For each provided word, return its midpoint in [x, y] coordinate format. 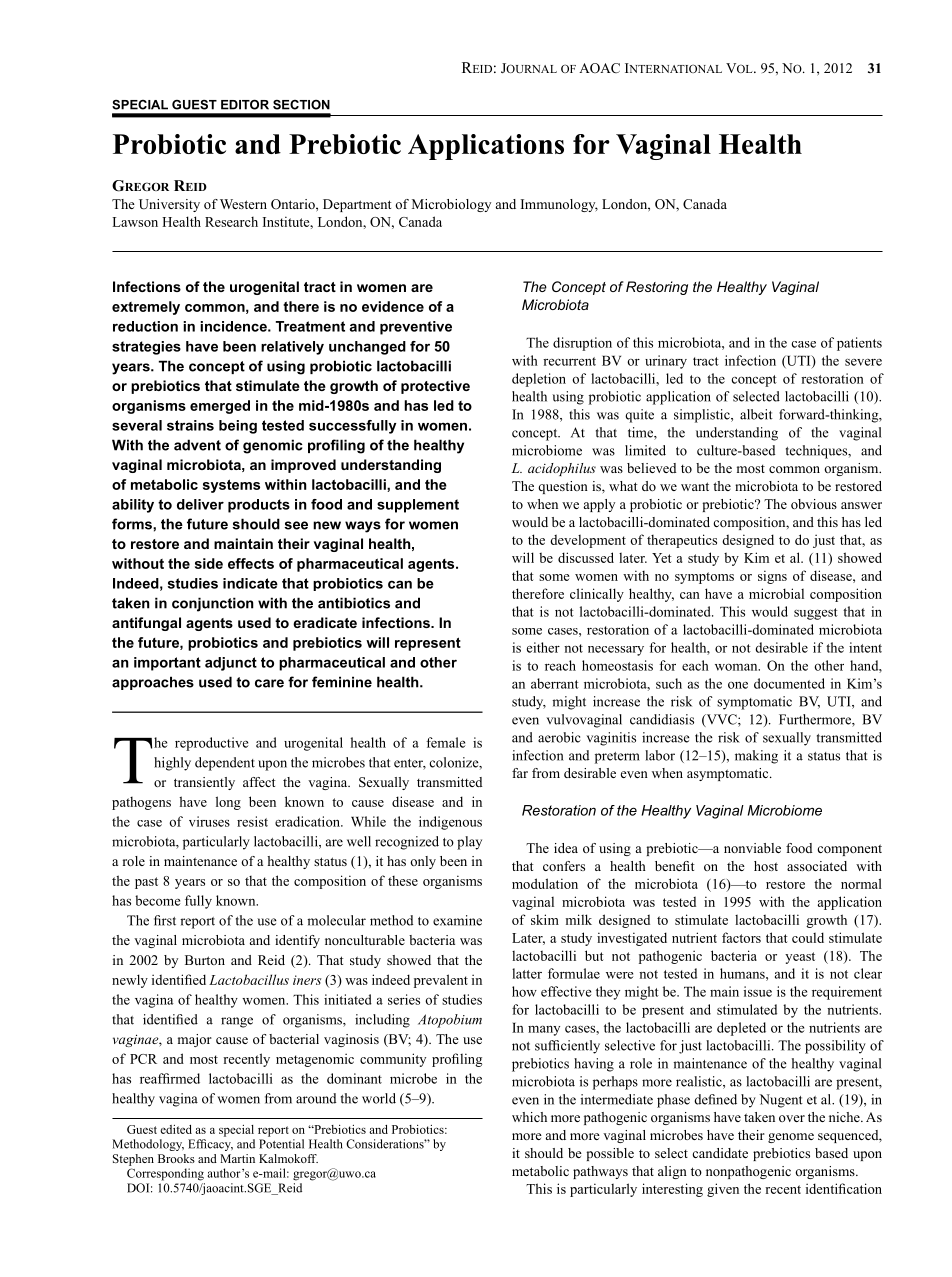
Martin [237, 1158]
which [529, 1117]
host [766, 866]
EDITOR [245, 104]
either [543, 647]
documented [789, 683]
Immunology [559, 205]
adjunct [231, 664]
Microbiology [451, 205]
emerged [220, 407]
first [165, 920]
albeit [756, 414]
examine [457, 920]
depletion [539, 380]
